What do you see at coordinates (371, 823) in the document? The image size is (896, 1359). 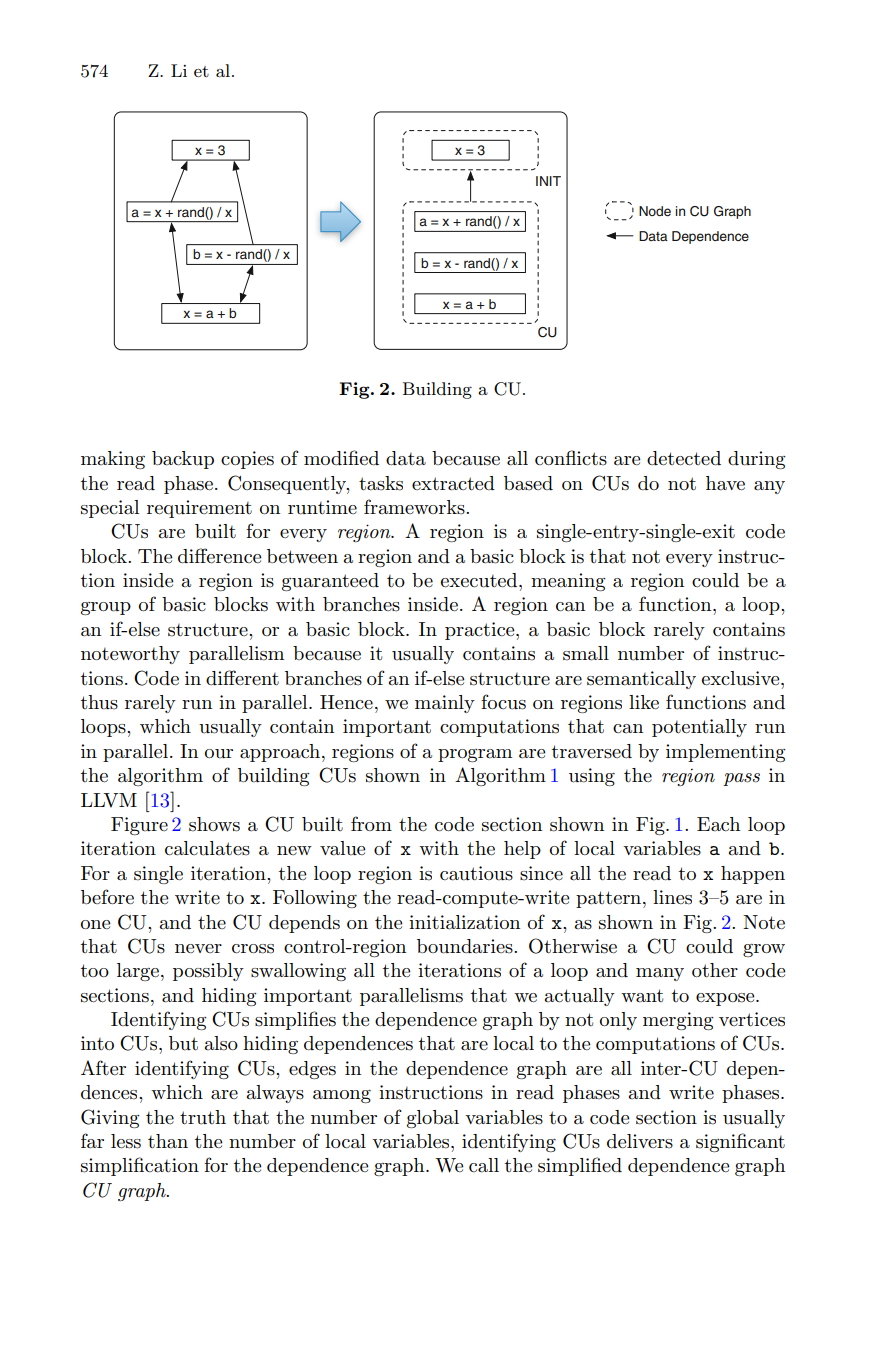 I see `from` at bounding box center [371, 823].
